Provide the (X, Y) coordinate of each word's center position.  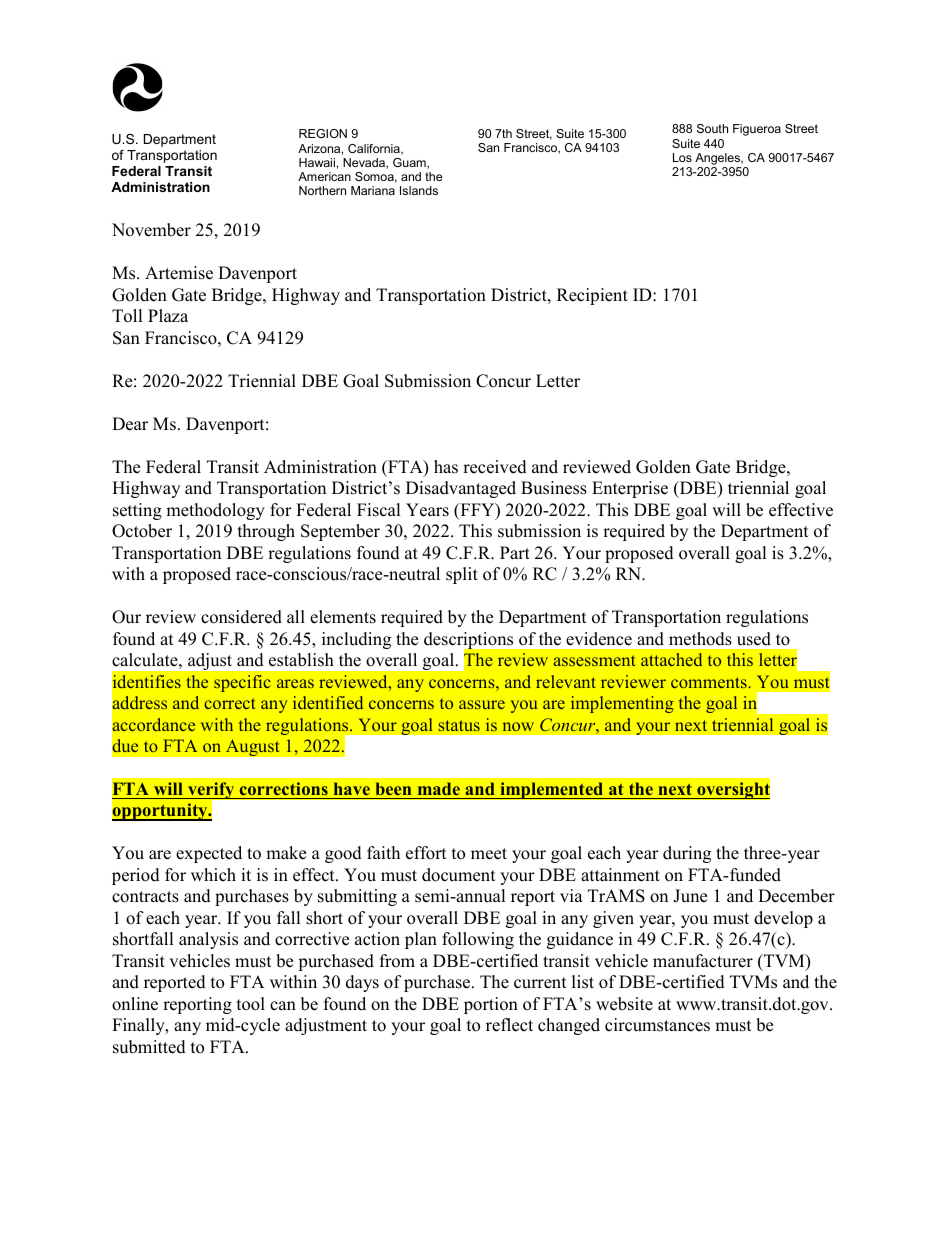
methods (700, 639)
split (462, 575)
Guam (410, 163)
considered (241, 617)
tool (251, 1004)
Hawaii (317, 162)
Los (682, 157)
